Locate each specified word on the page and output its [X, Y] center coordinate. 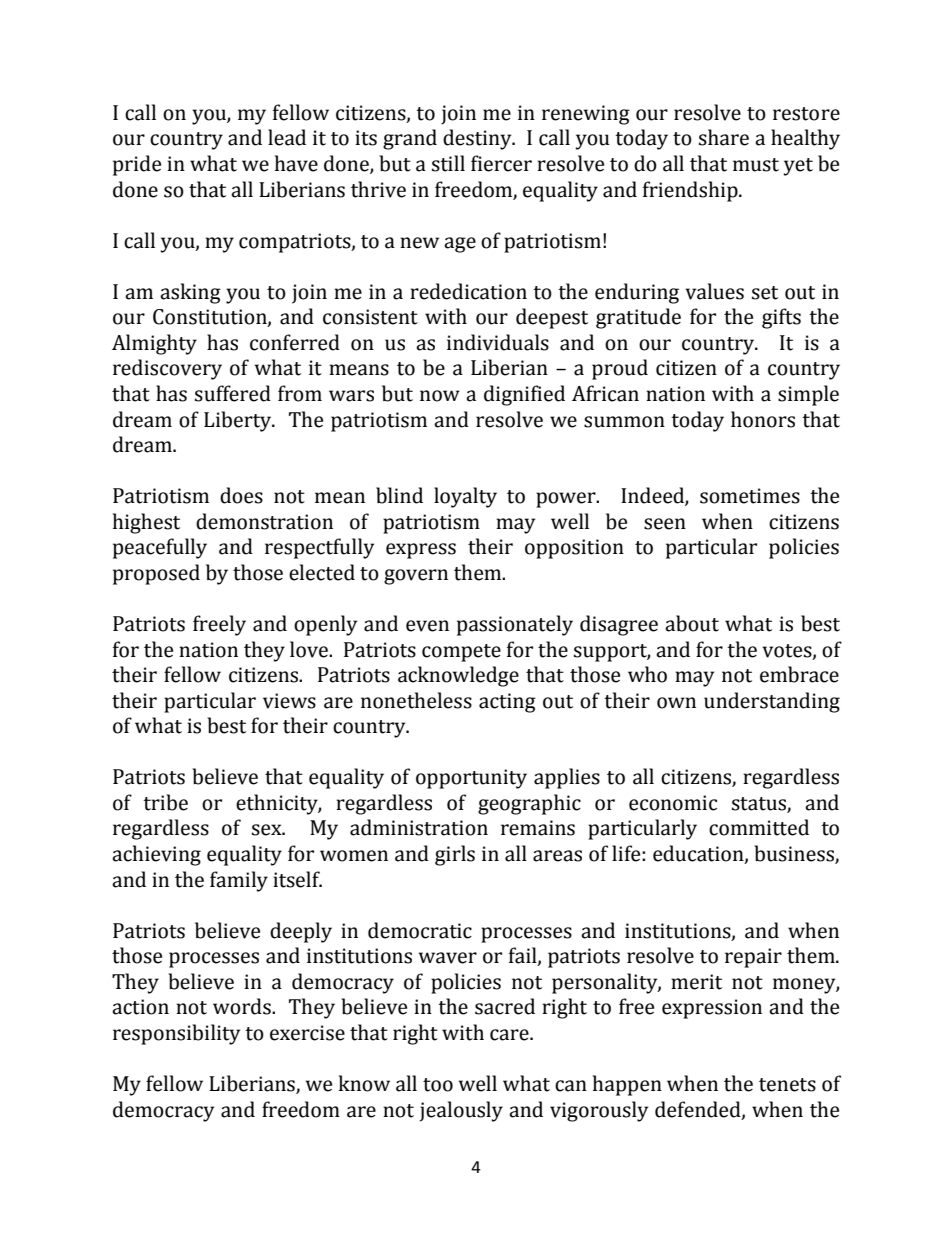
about [692, 623]
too [438, 1085]
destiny [478, 139]
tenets [787, 1085]
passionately [515, 625]
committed [759, 827]
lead [287, 137]
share [724, 137]
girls [455, 855]
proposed [156, 574]
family [239, 881]
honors [763, 419]
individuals [498, 342]
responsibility [176, 1034]
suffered [233, 393]
